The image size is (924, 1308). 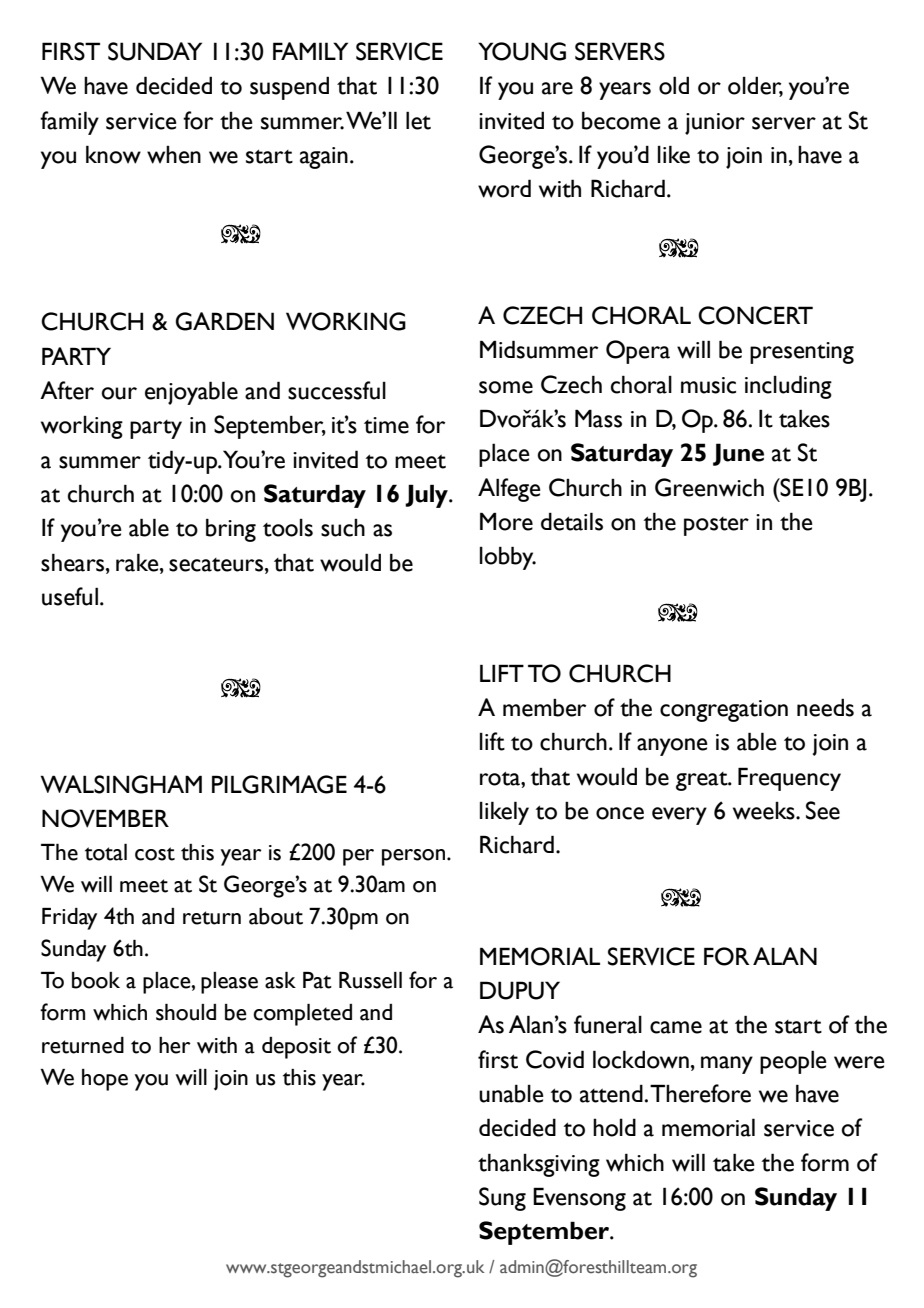 What do you see at coordinates (506, 387) in the screenshot?
I see `some` at bounding box center [506, 387].
